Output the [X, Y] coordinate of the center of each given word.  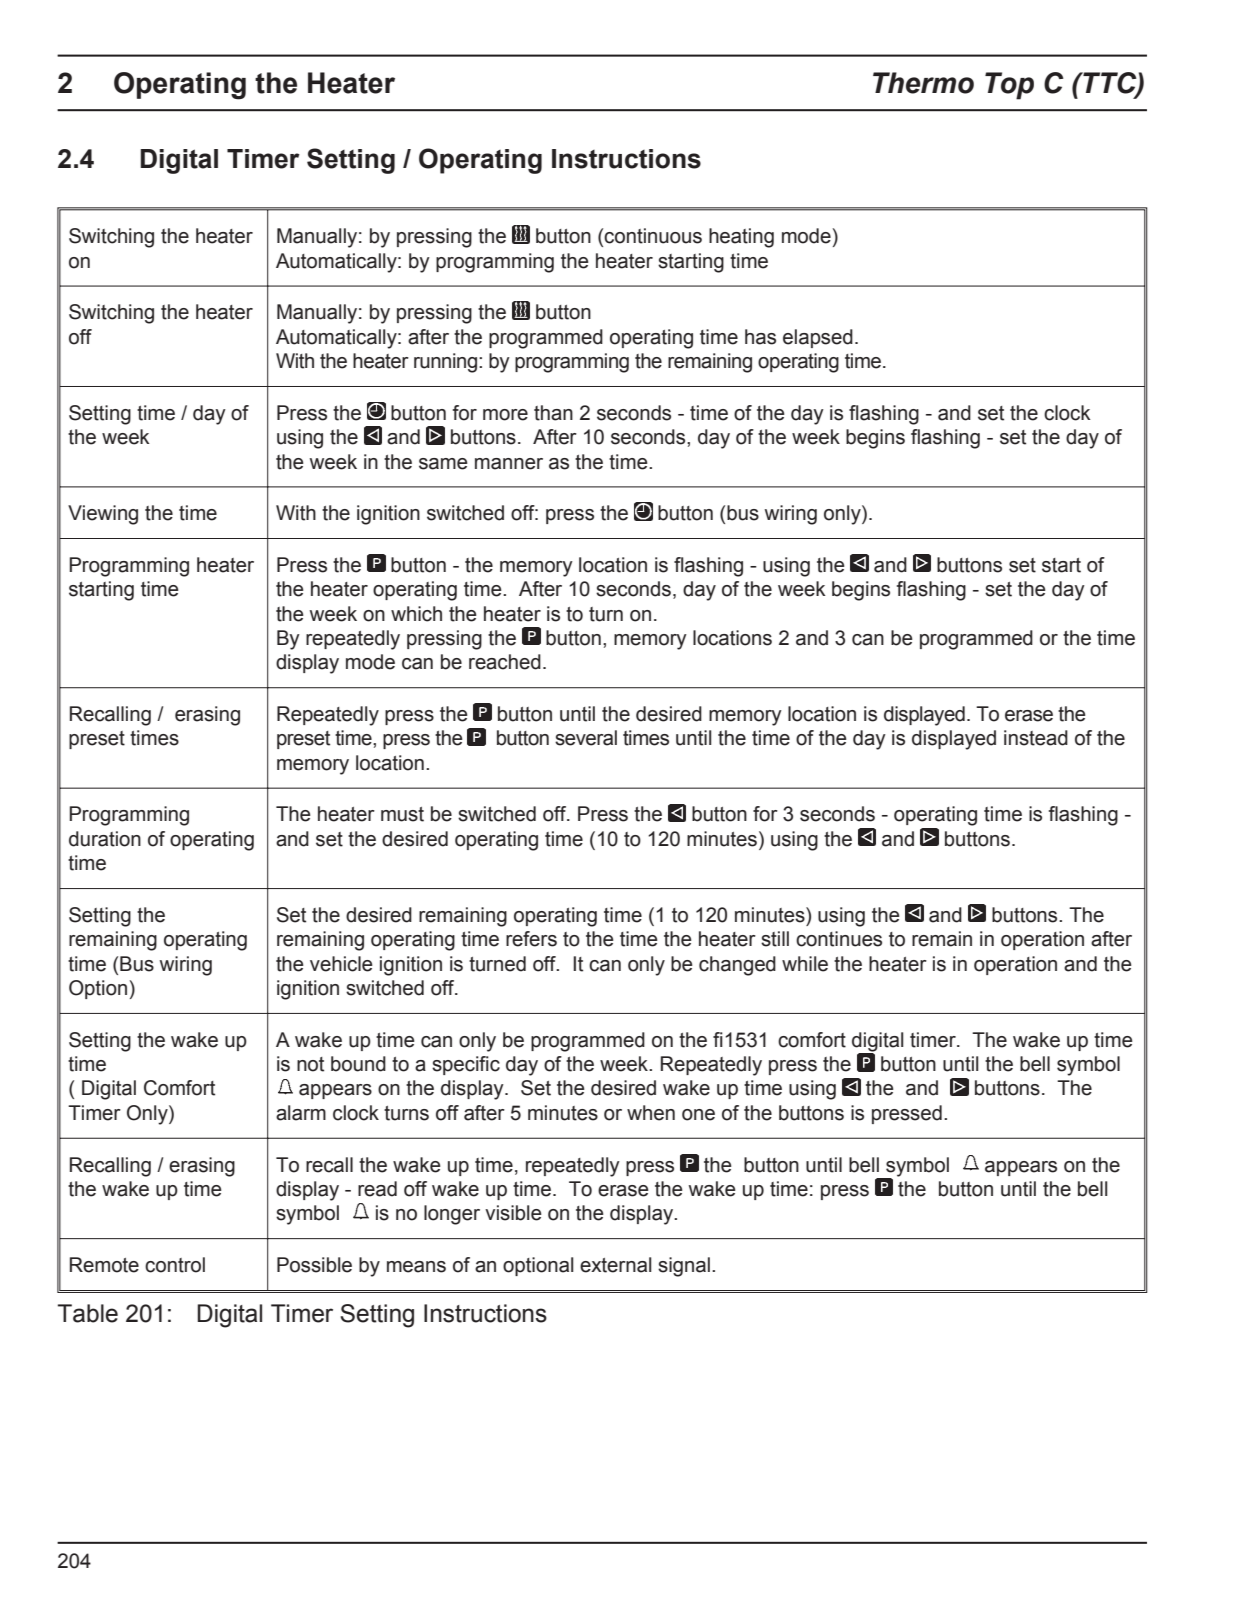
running [447, 363]
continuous [653, 236]
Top [1009, 86]
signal [684, 1267]
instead [1036, 738]
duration [105, 839]
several [586, 738]
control [175, 1265]
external [615, 1265]
